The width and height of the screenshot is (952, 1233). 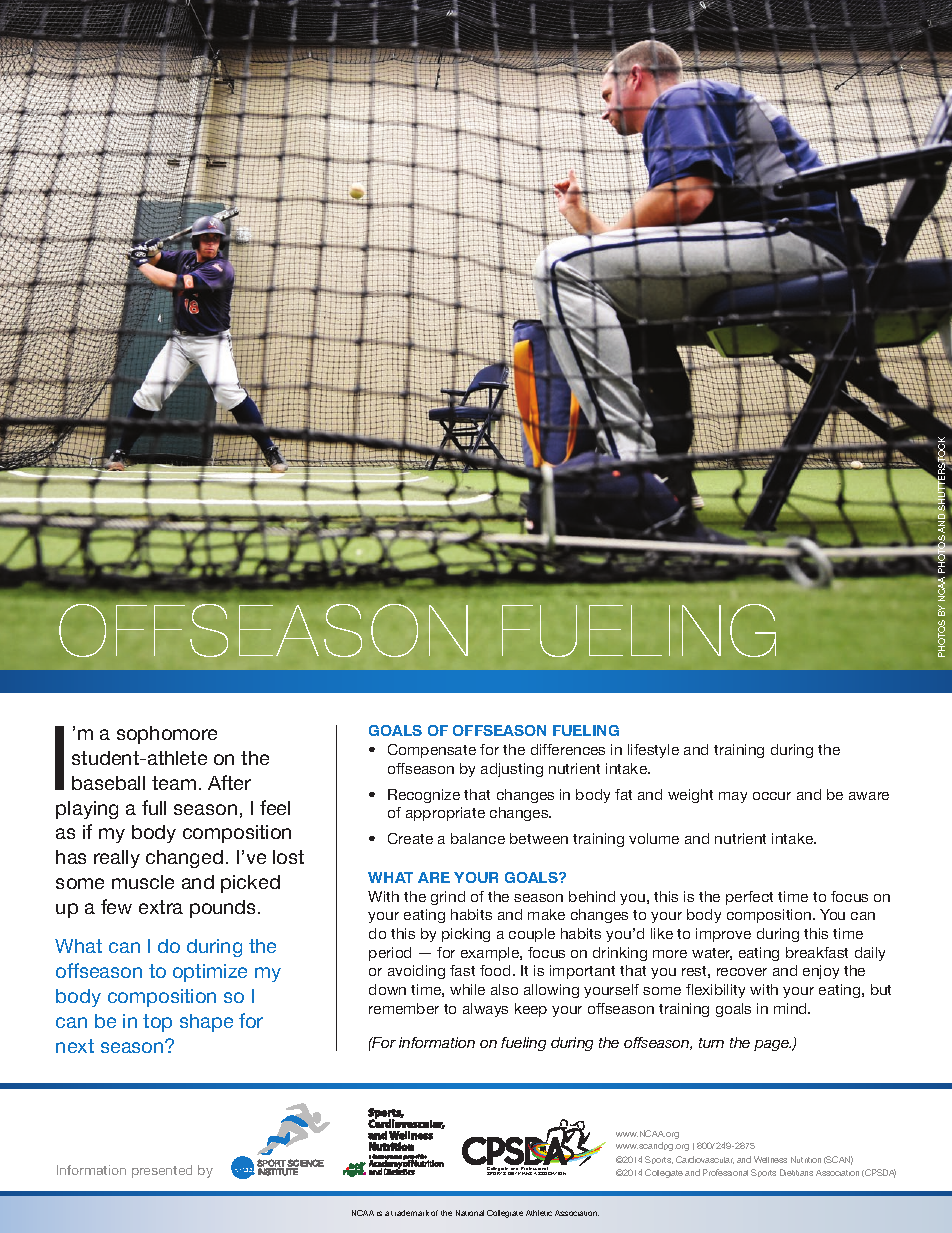 I want to click on National, so click(x=470, y=1213).
